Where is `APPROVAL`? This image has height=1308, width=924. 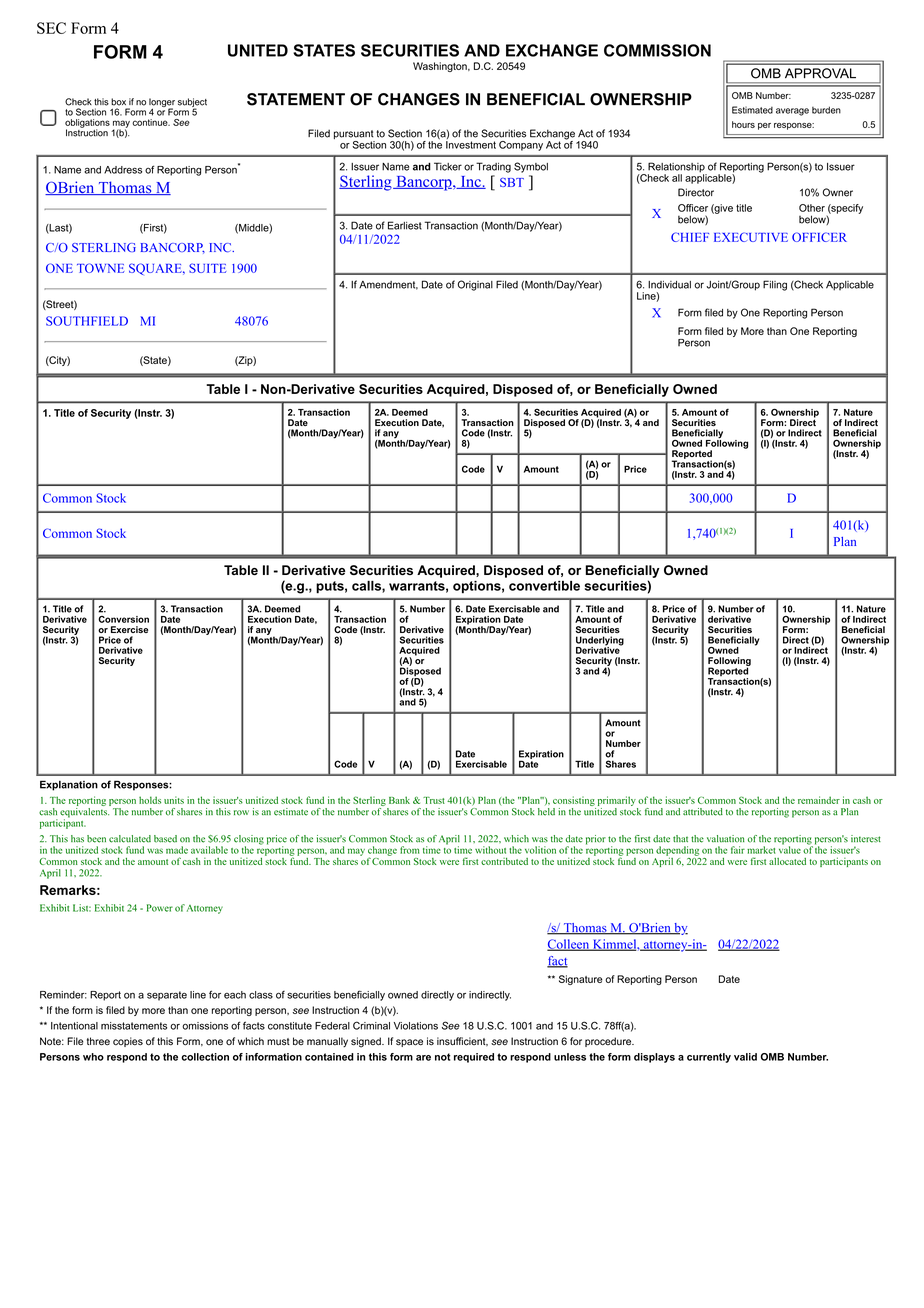
APPROVAL is located at coordinates (820, 73).
